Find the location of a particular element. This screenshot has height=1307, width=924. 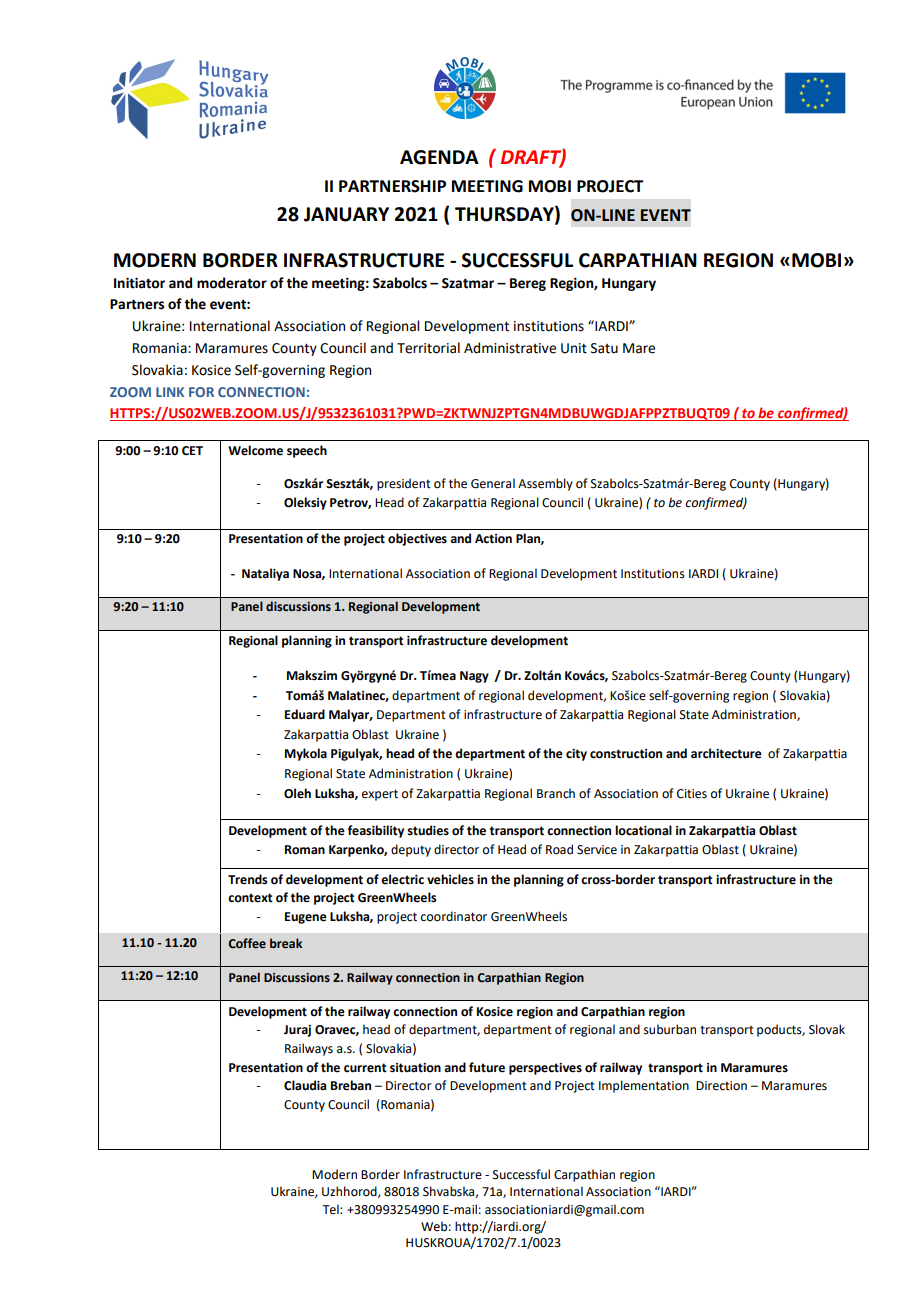

coordinator is located at coordinates (454, 916).
